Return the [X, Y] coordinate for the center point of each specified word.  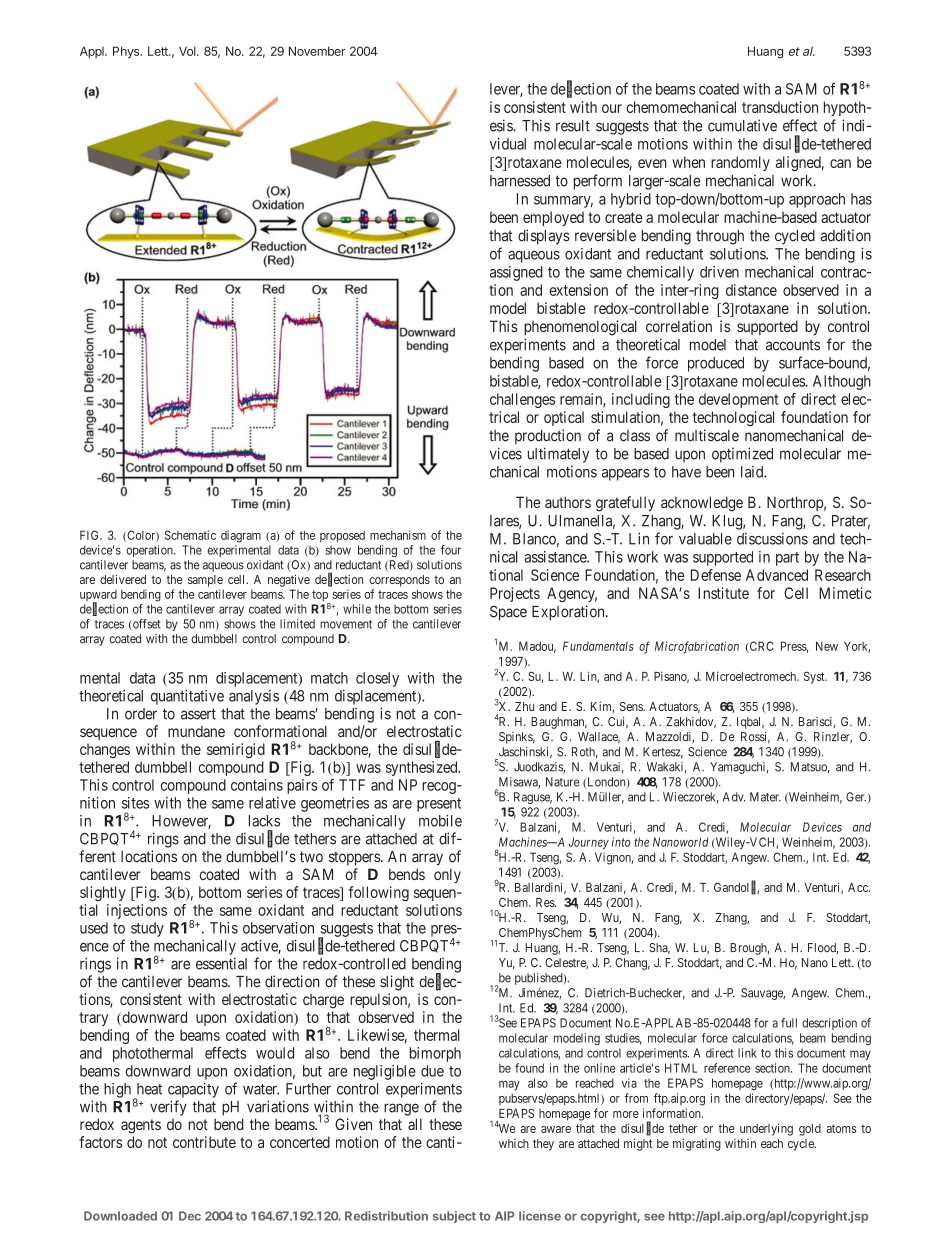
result [573, 126]
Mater [765, 797]
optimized [742, 455]
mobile [440, 820]
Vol [188, 51]
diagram [241, 536]
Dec [190, 1216]
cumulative [742, 125]
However [181, 822]
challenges [522, 400]
